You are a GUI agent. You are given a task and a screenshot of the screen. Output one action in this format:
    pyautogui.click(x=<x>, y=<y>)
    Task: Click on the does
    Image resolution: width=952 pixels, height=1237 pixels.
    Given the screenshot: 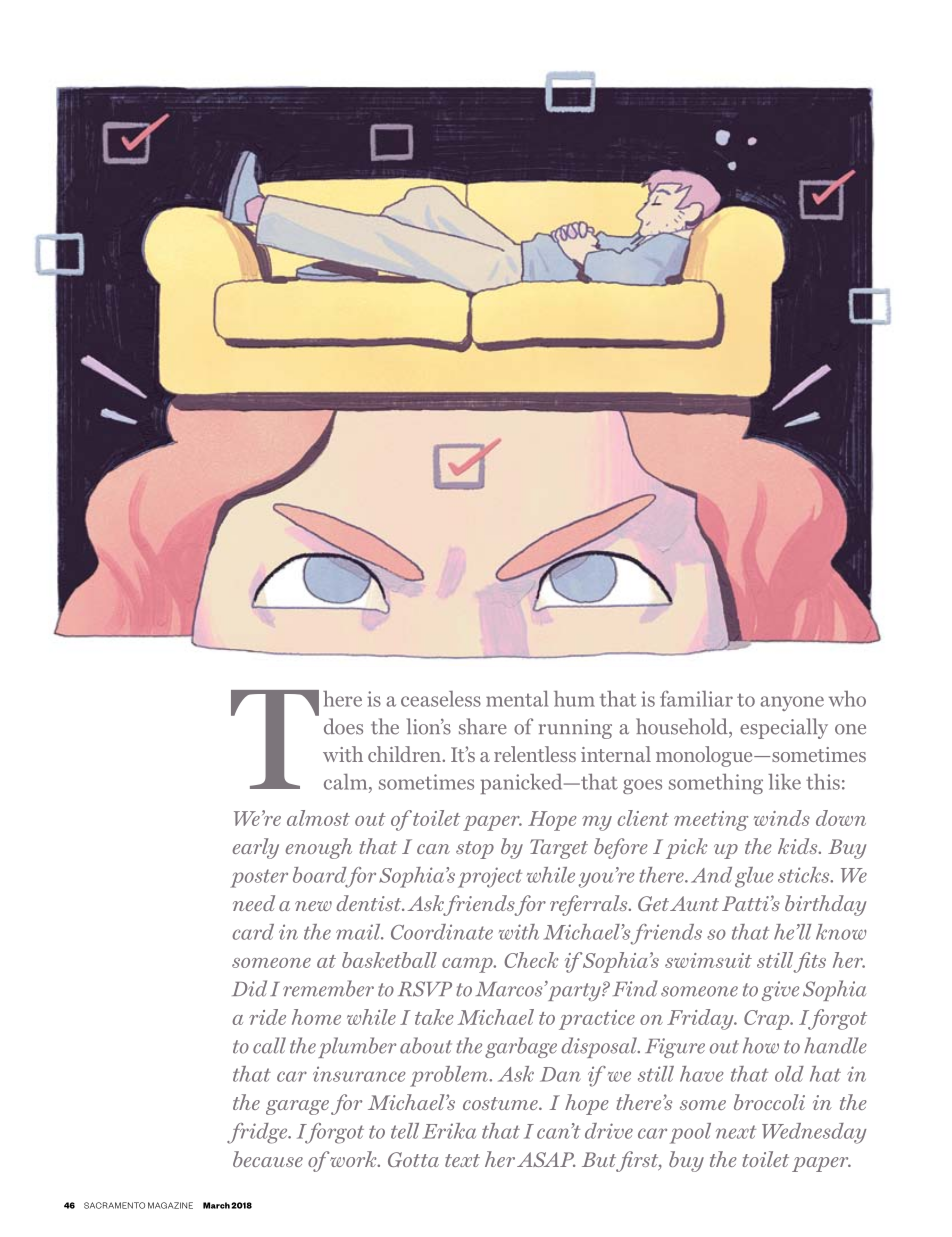 What is the action you would take?
    pyautogui.click(x=343, y=726)
